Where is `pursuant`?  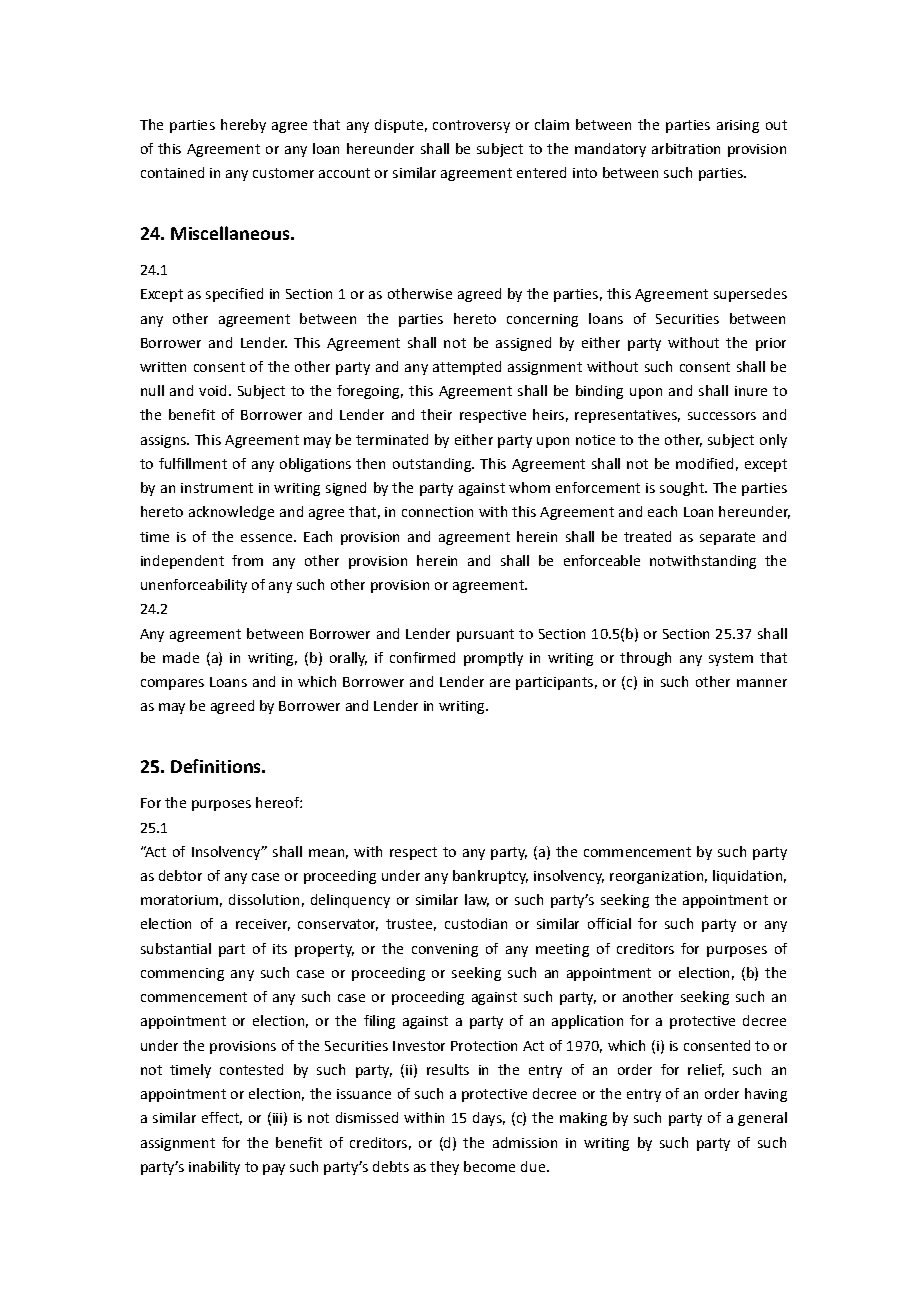
pursuant is located at coordinates (485, 635).
